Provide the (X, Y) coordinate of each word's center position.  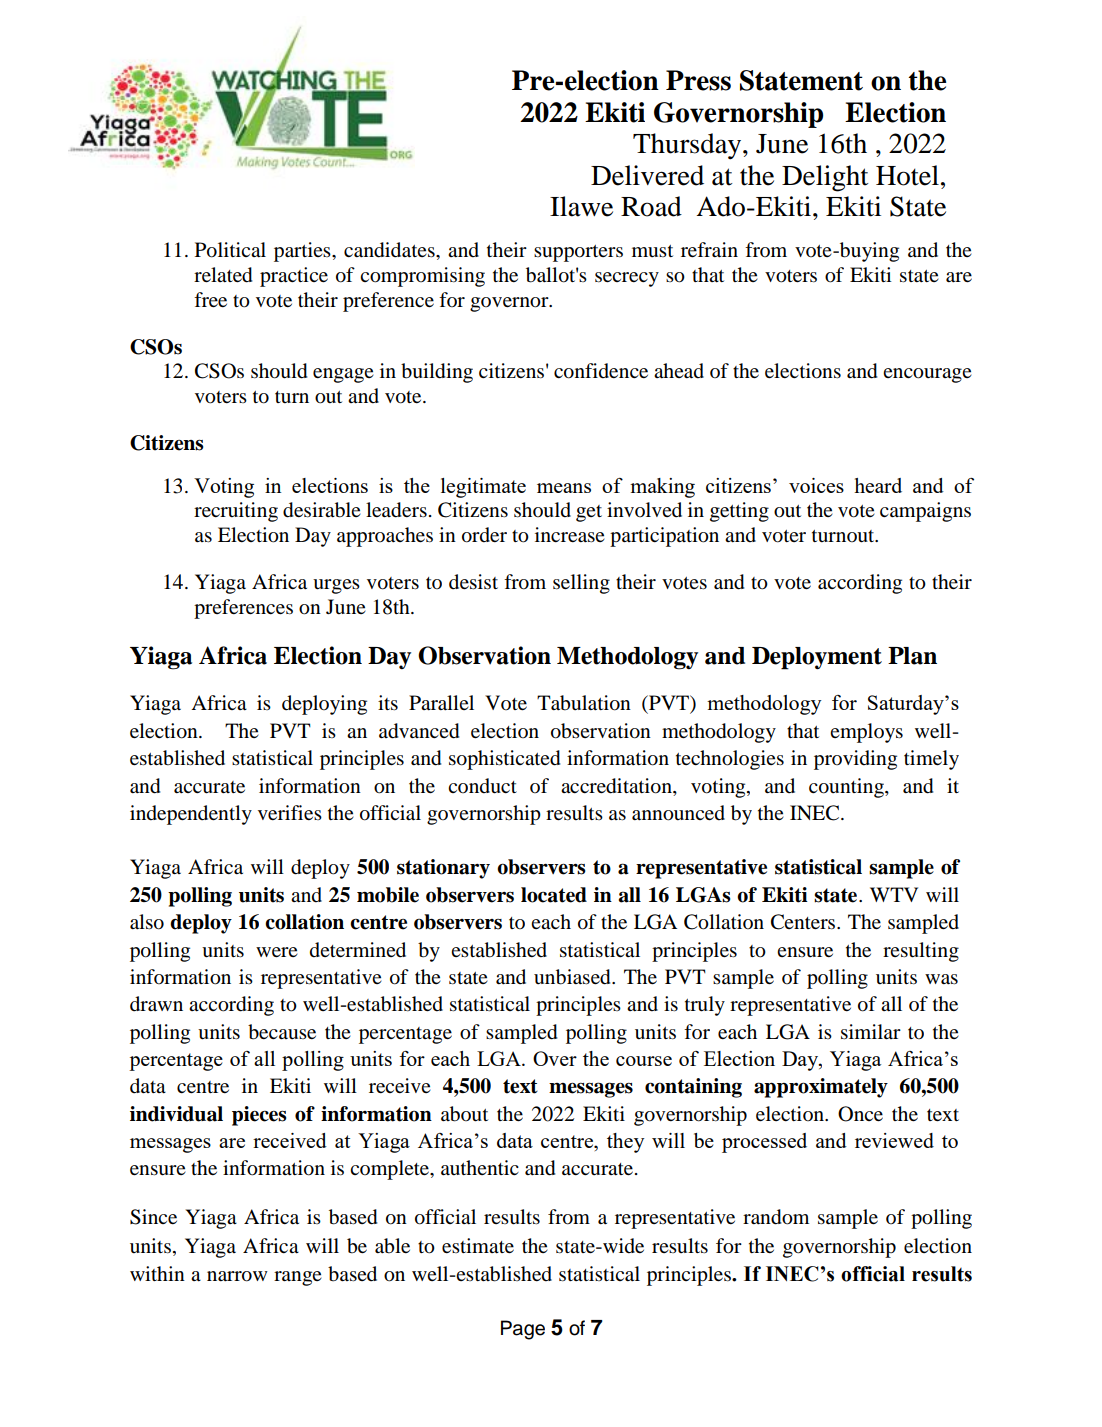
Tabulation (584, 703)
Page (523, 1330)
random (776, 1217)
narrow (237, 1276)
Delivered (647, 175)
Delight (825, 178)
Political (230, 250)
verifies (290, 812)
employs (866, 733)
